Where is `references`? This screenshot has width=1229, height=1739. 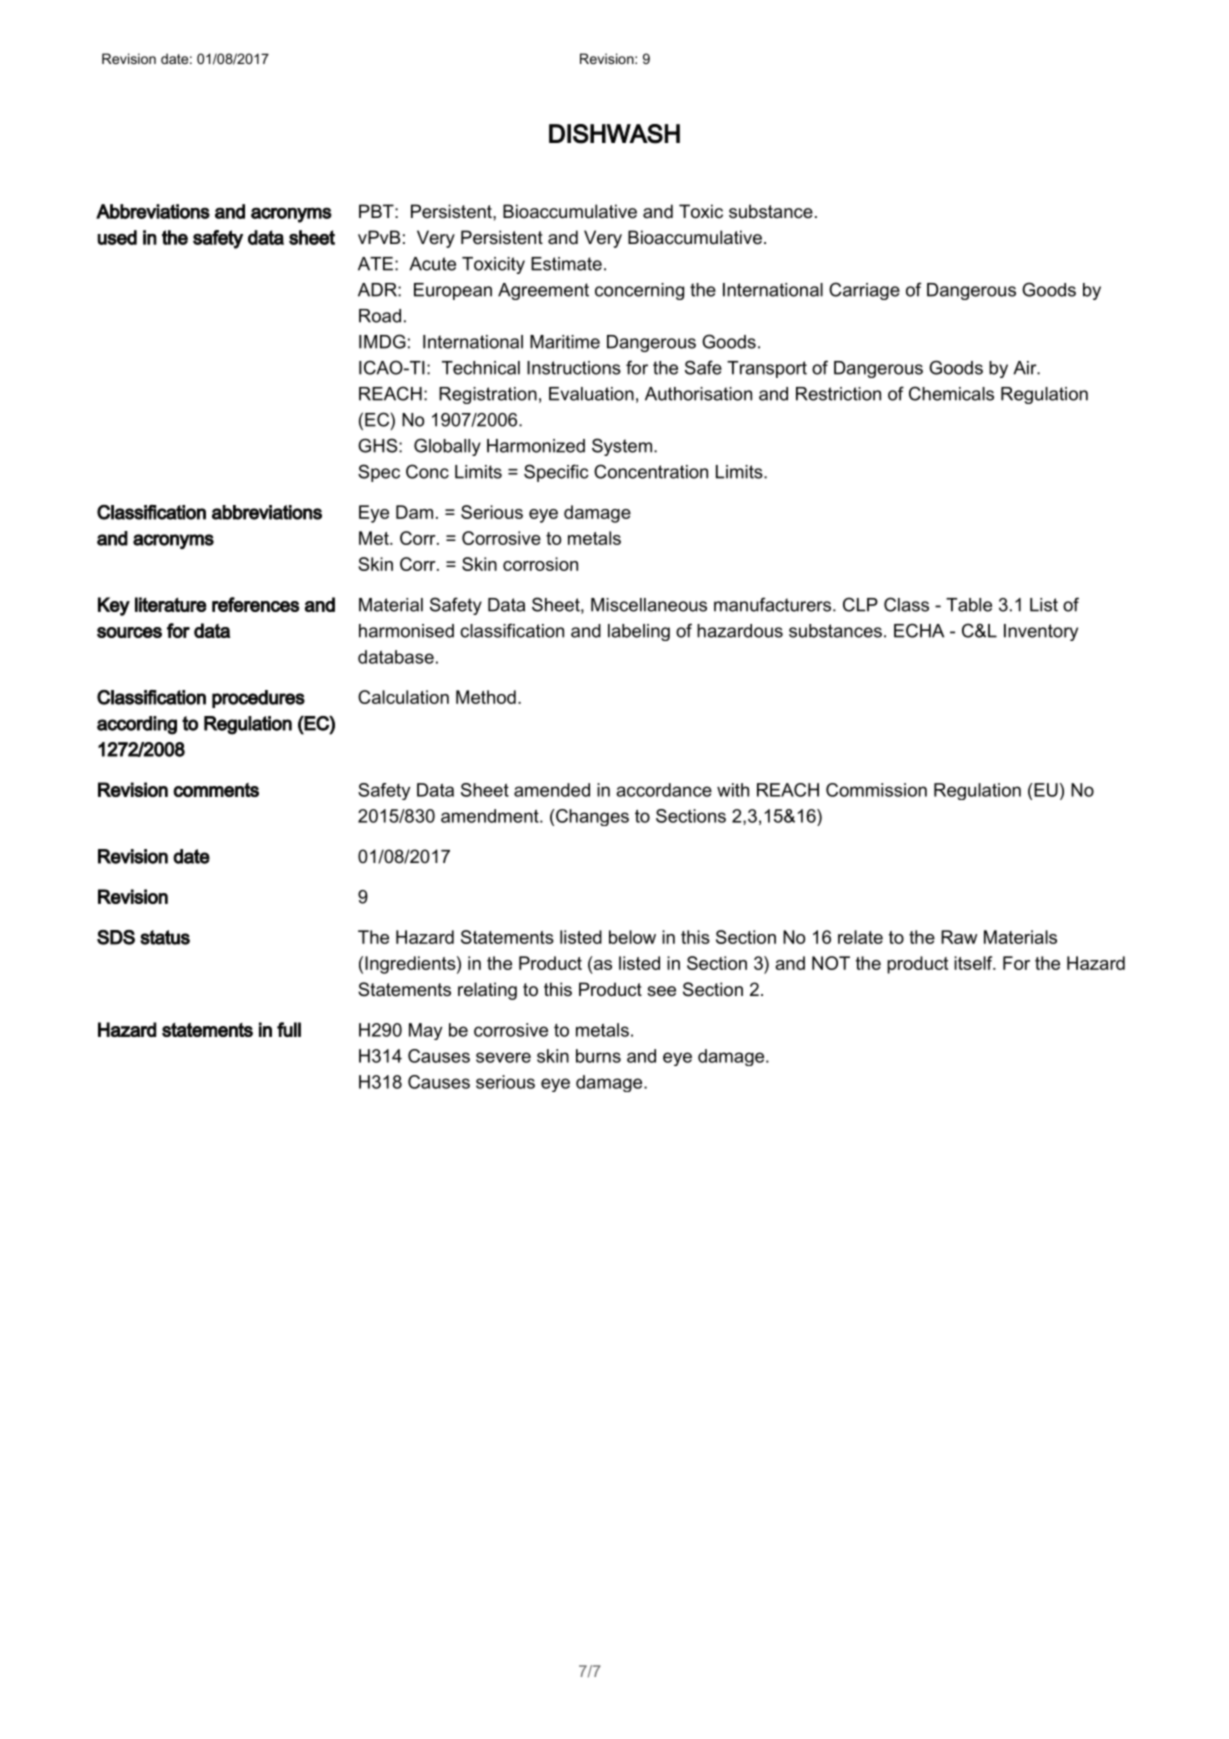
references is located at coordinates (256, 604).
